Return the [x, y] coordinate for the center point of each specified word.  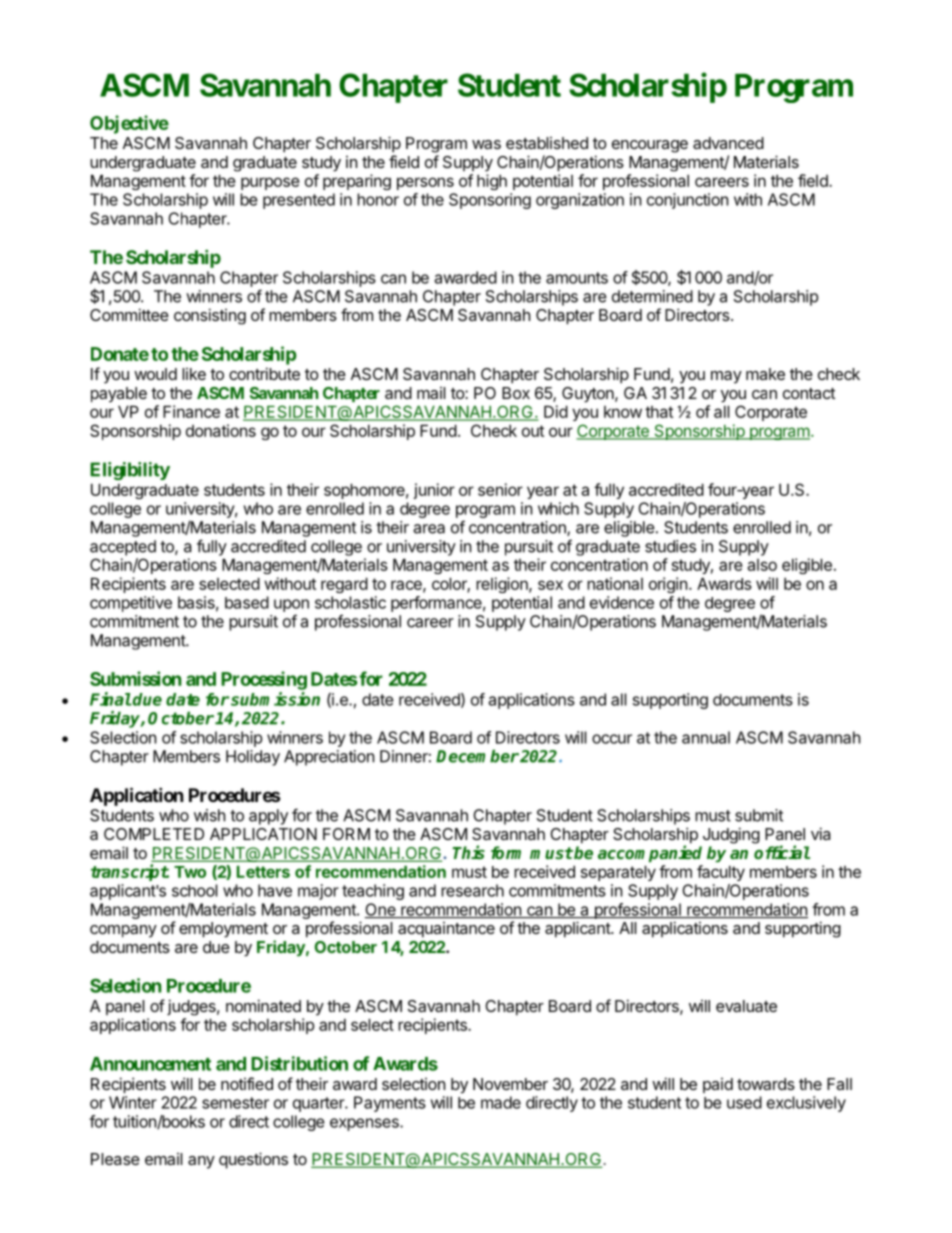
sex [550, 585]
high [492, 182]
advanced [728, 143]
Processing [264, 680]
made [501, 1102]
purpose [270, 183]
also [762, 565]
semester [235, 1103]
